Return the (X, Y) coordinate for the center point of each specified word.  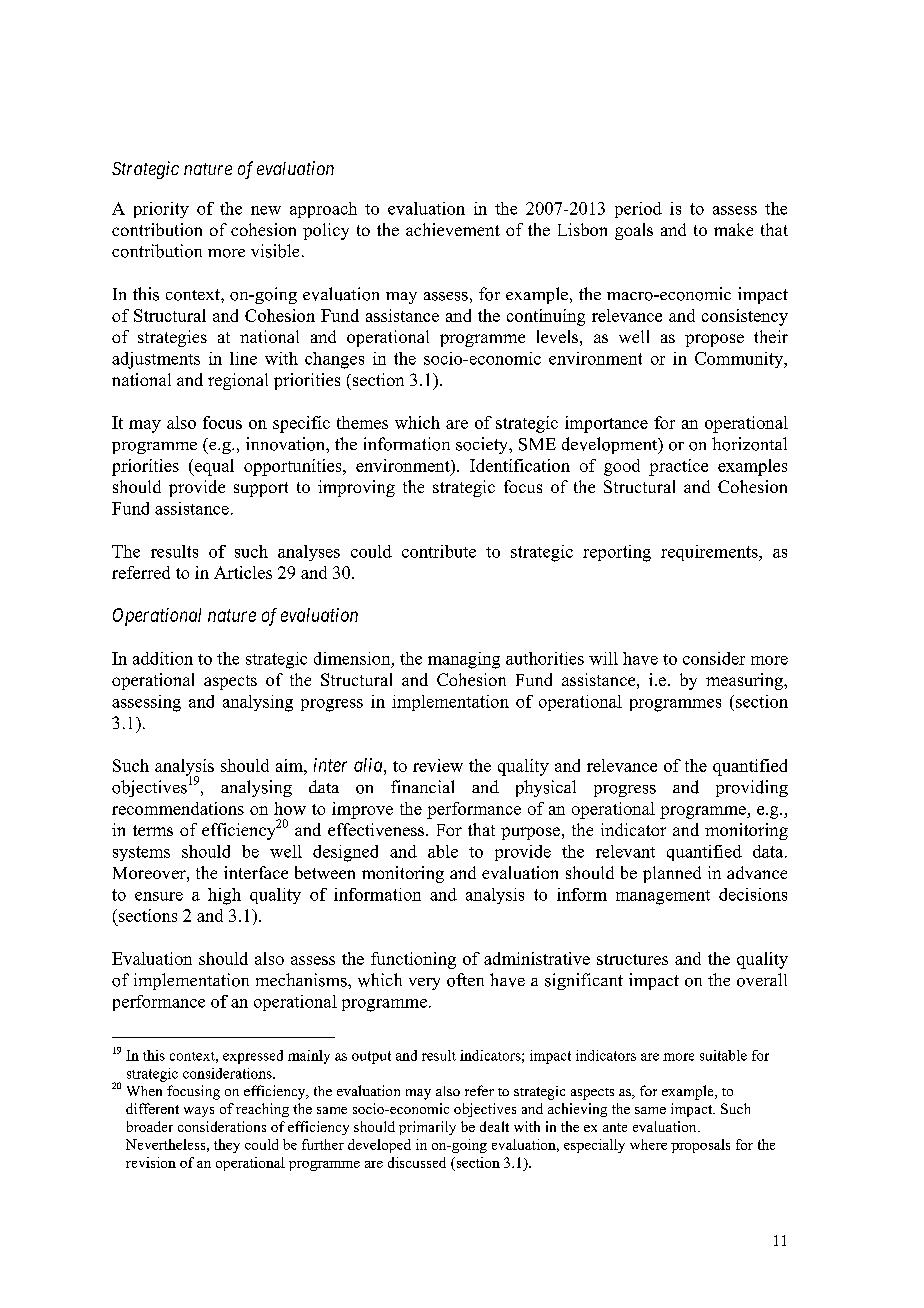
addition (163, 658)
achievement (453, 229)
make (733, 229)
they (227, 1146)
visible (275, 251)
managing (464, 660)
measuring (745, 681)
